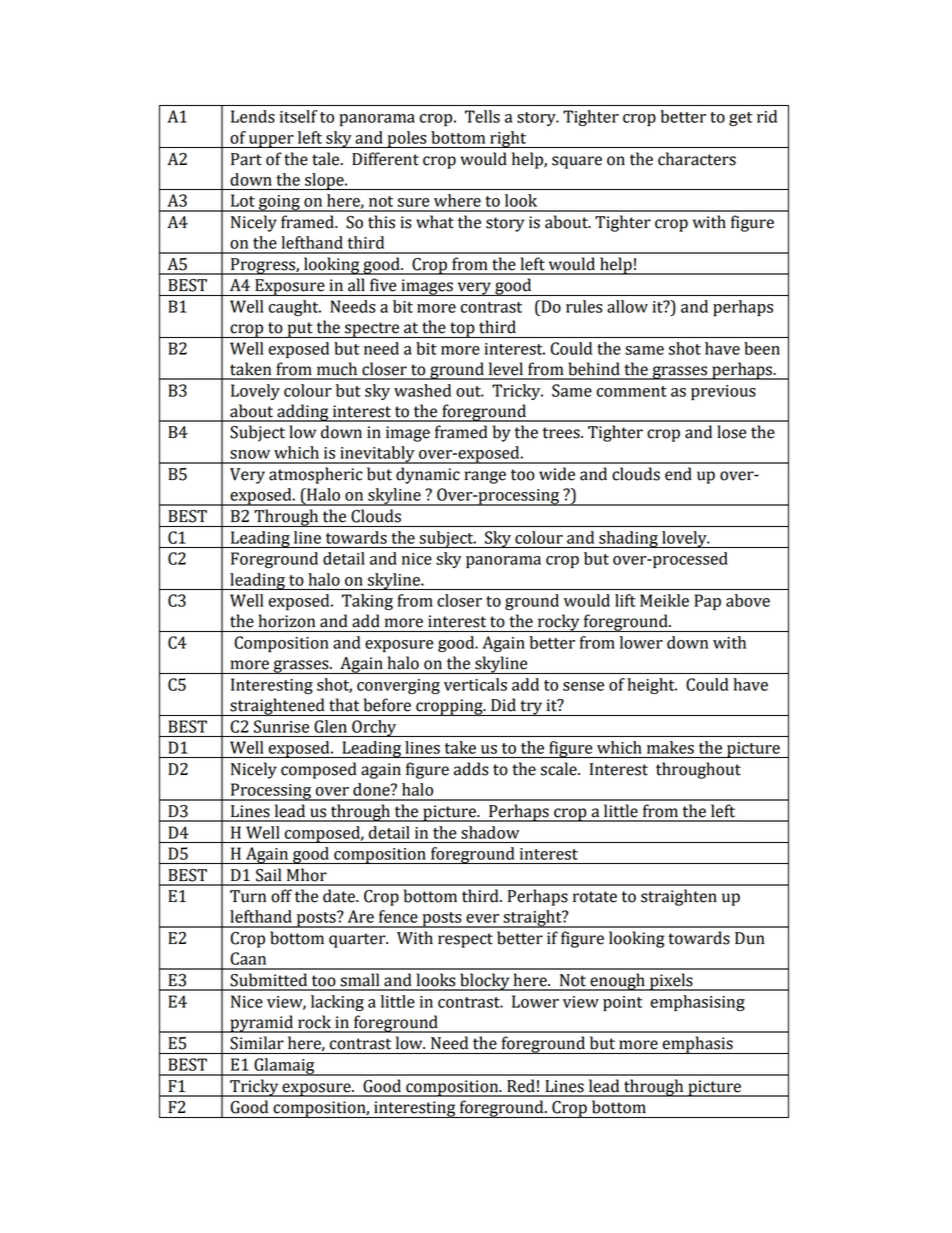 This document has height=1233, width=952. What do you see at coordinates (485, 982) in the document?
I see `blocky` at bounding box center [485, 982].
